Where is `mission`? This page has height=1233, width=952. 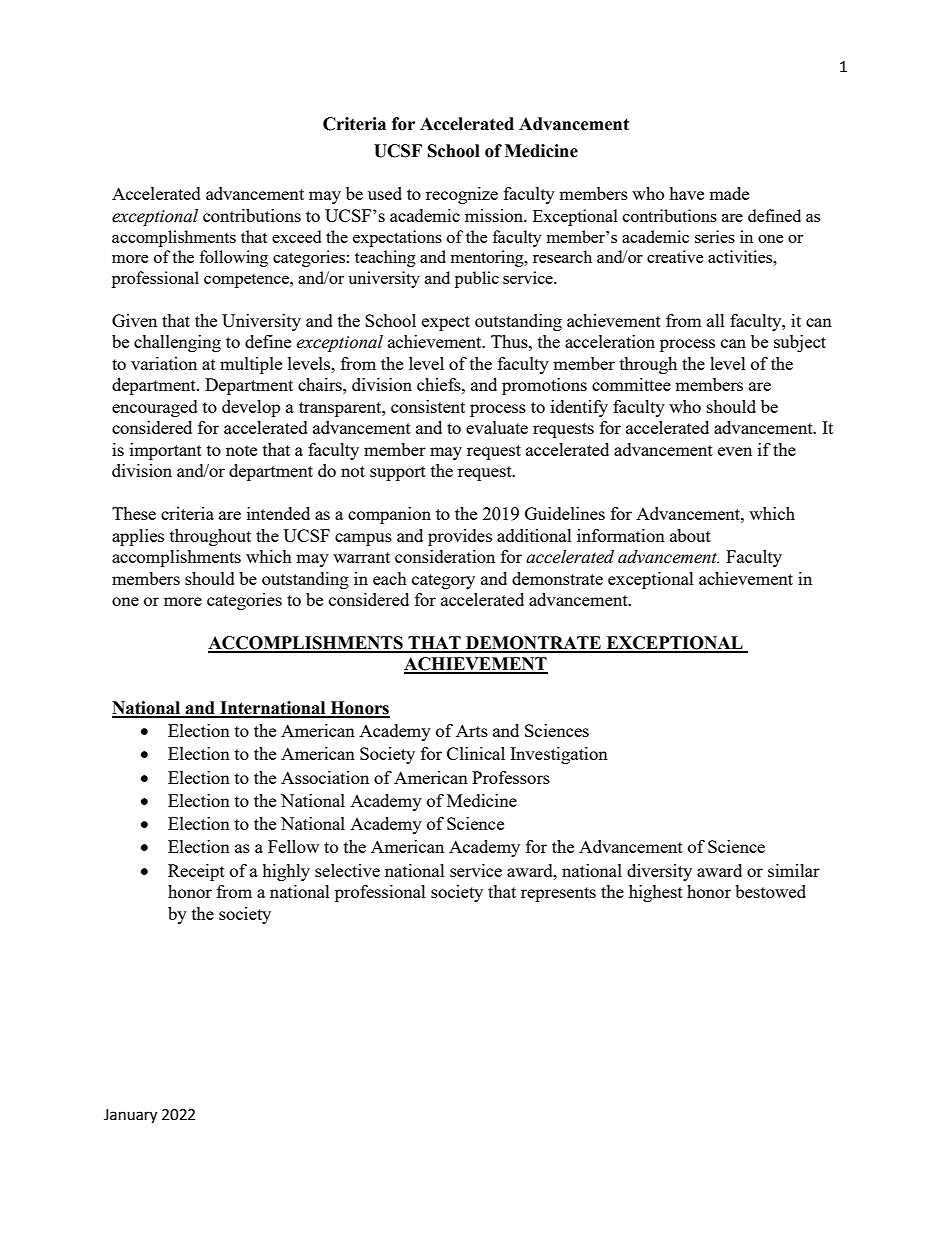 mission is located at coordinates (495, 215).
